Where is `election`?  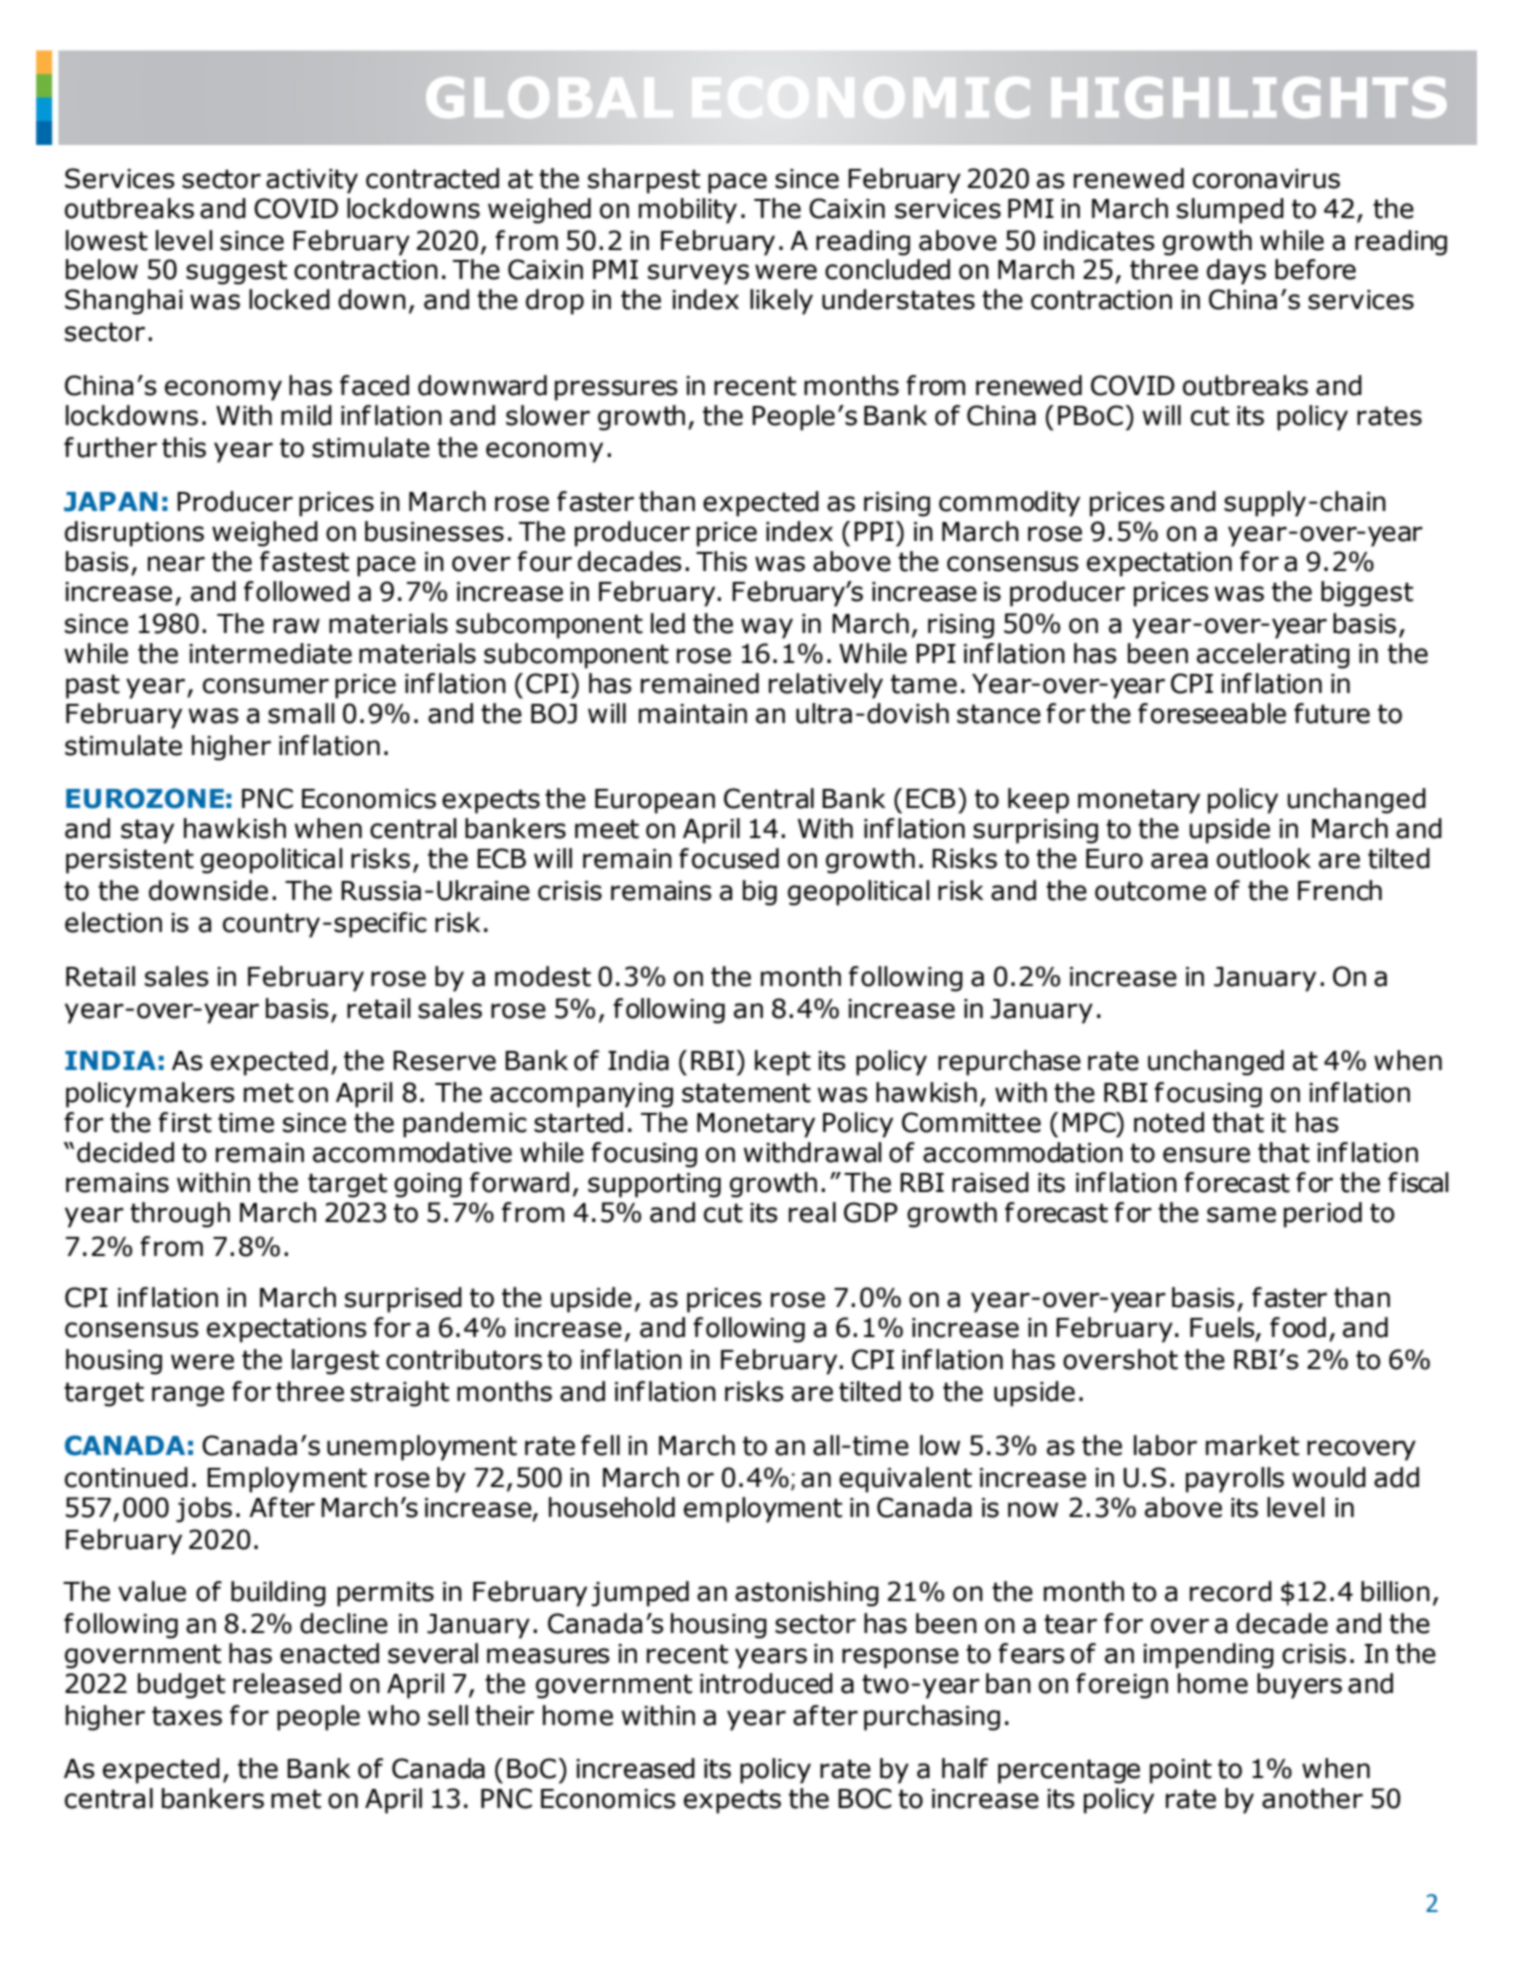
election is located at coordinates (113, 922).
